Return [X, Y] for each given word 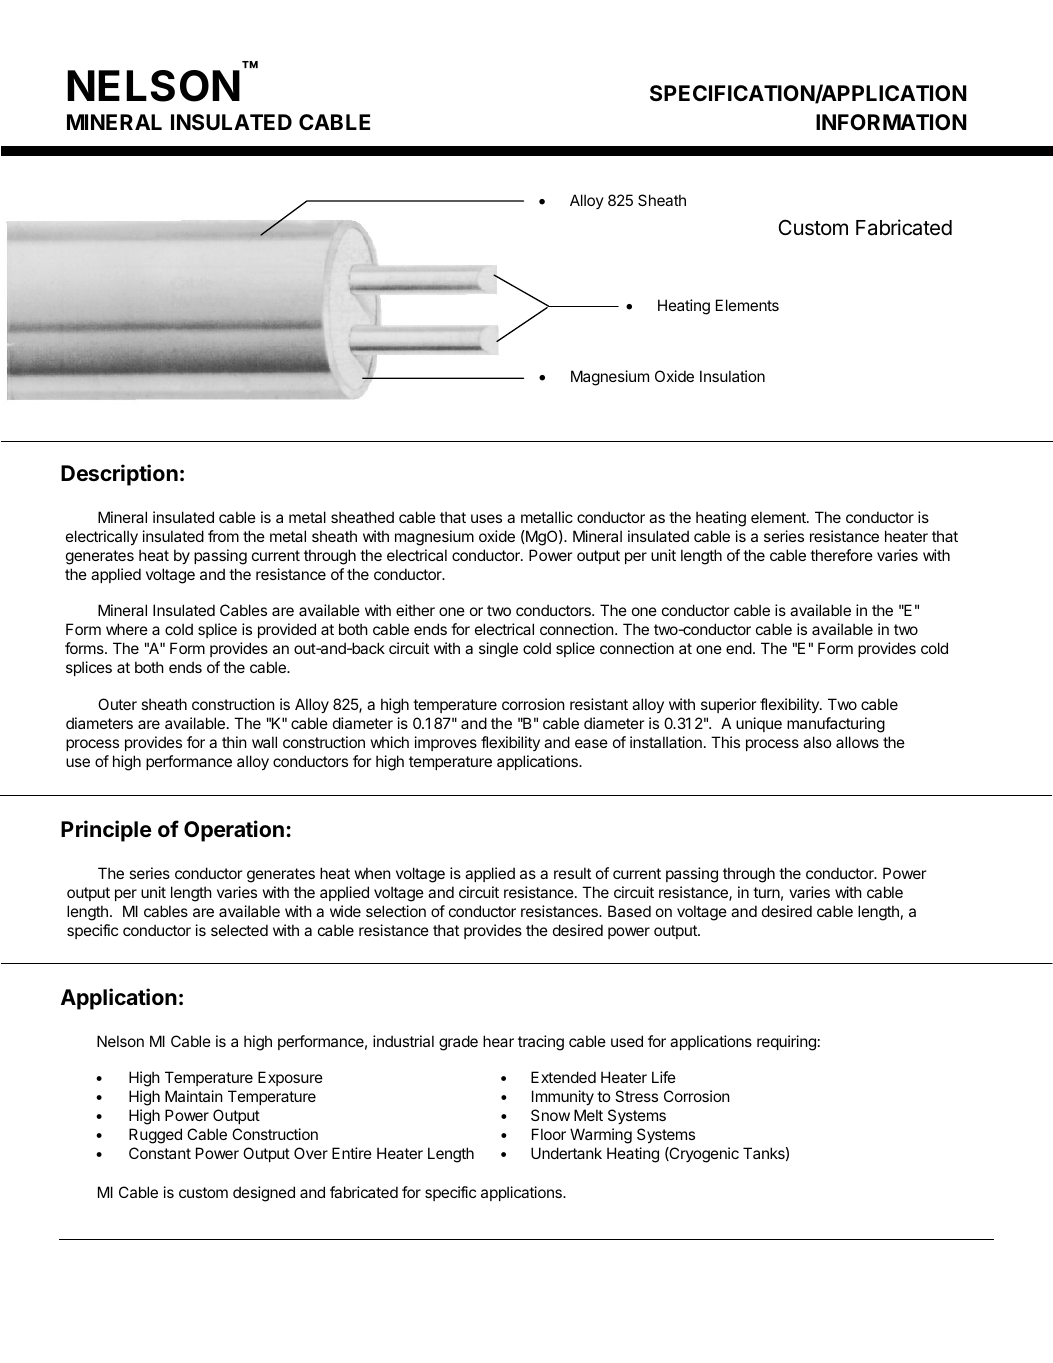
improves [446, 743]
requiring [786, 1043]
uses [486, 518]
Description [119, 475]
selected [239, 930]
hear [498, 1041]
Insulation [732, 376]
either [415, 610]
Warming [601, 1136]
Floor [549, 1134]
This [725, 742]
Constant [160, 1153]
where [127, 629]
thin [234, 742]
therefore [841, 555]
